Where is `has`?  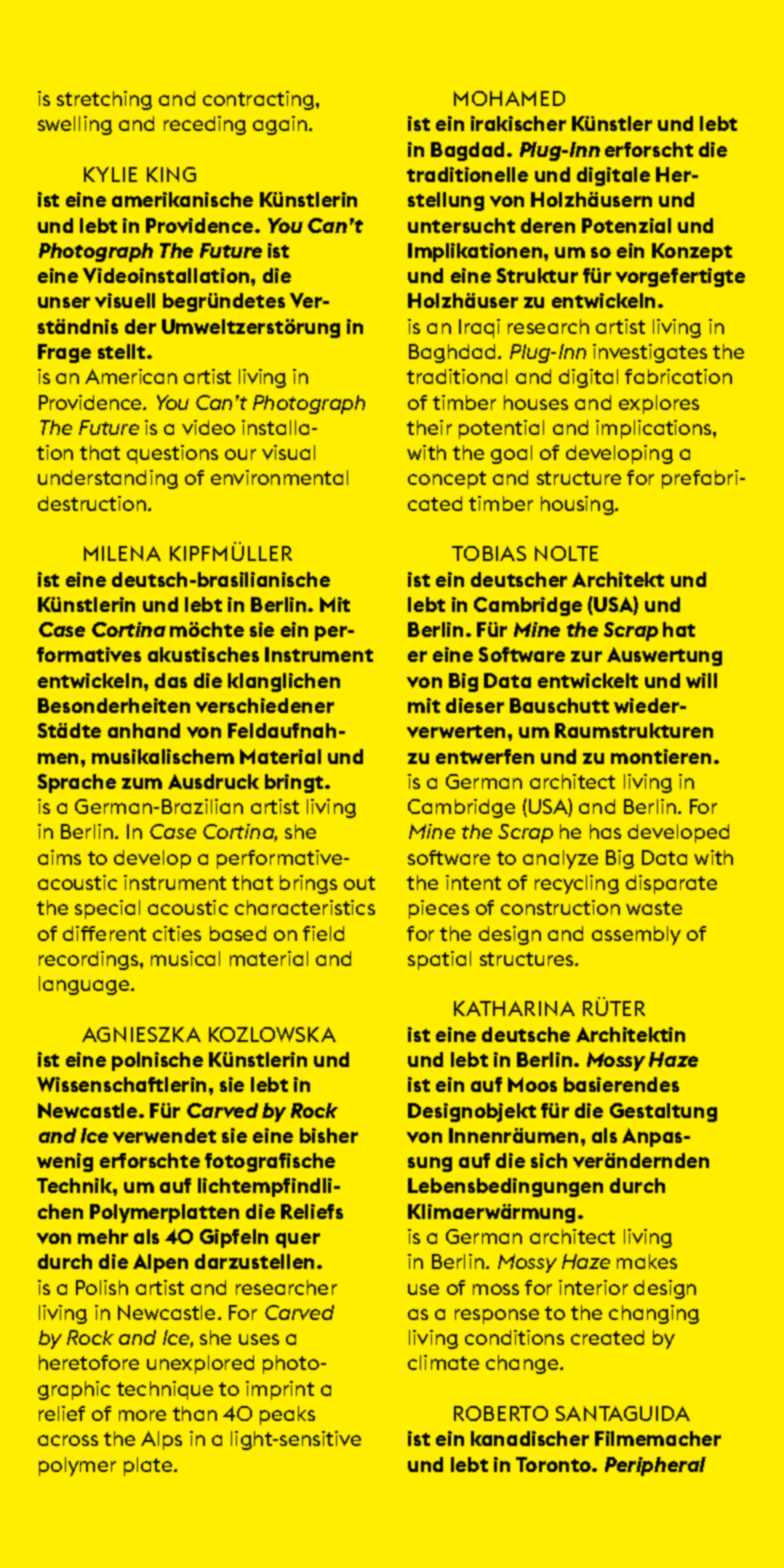 has is located at coordinates (605, 831).
